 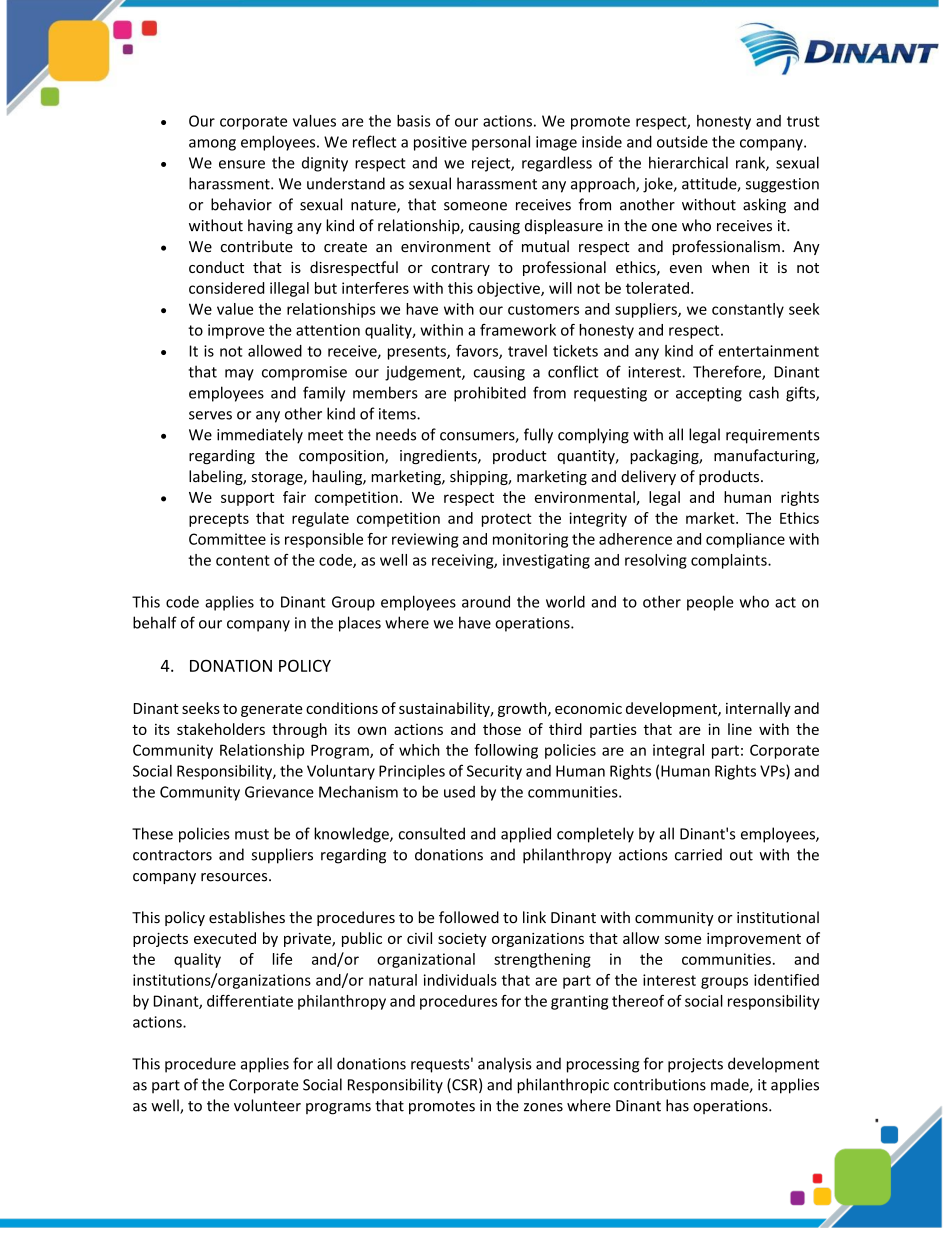 What do you see at coordinates (212, 145) in the page?
I see `among` at bounding box center [212, 145].
